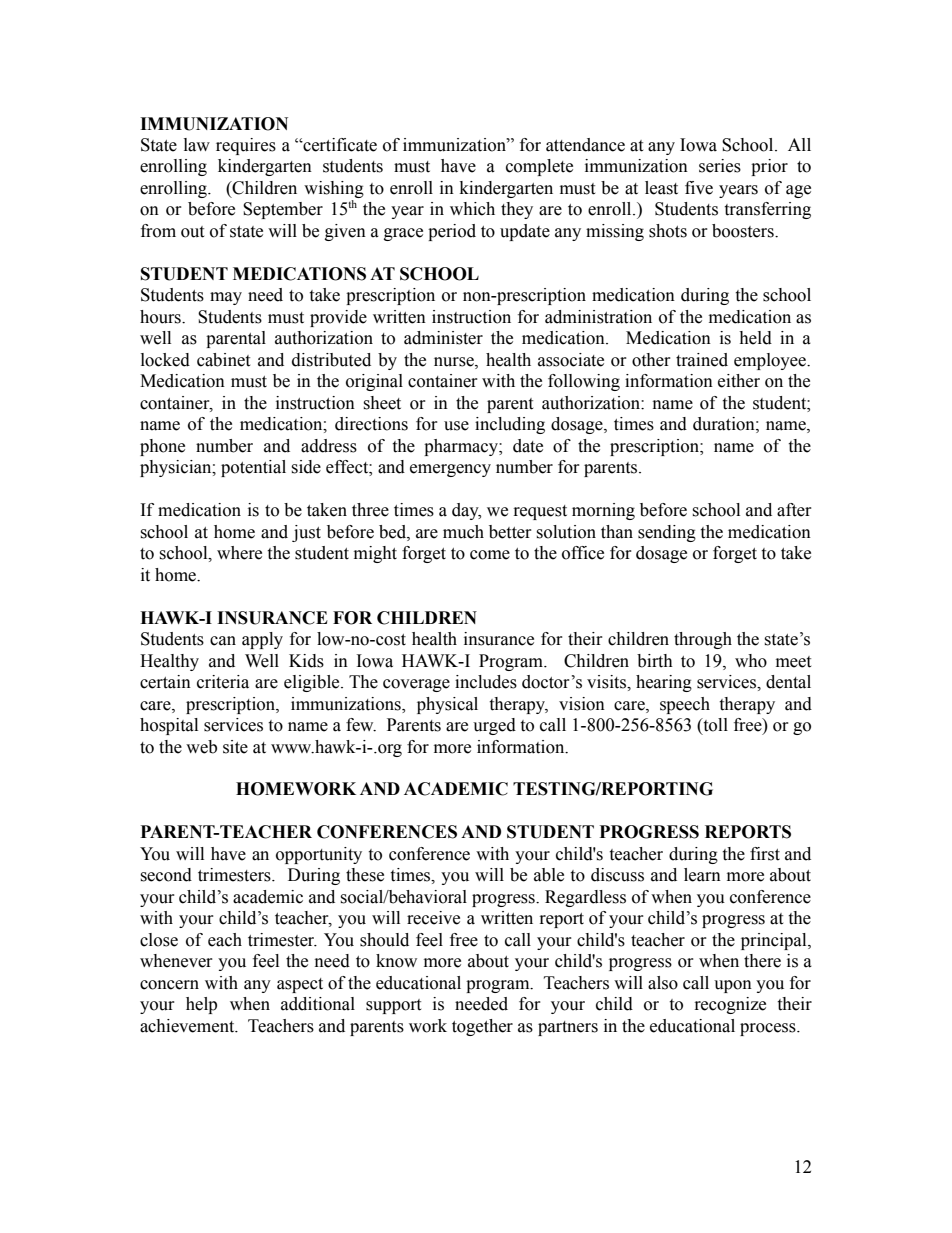  I want to click on site, so click(235, 747).
